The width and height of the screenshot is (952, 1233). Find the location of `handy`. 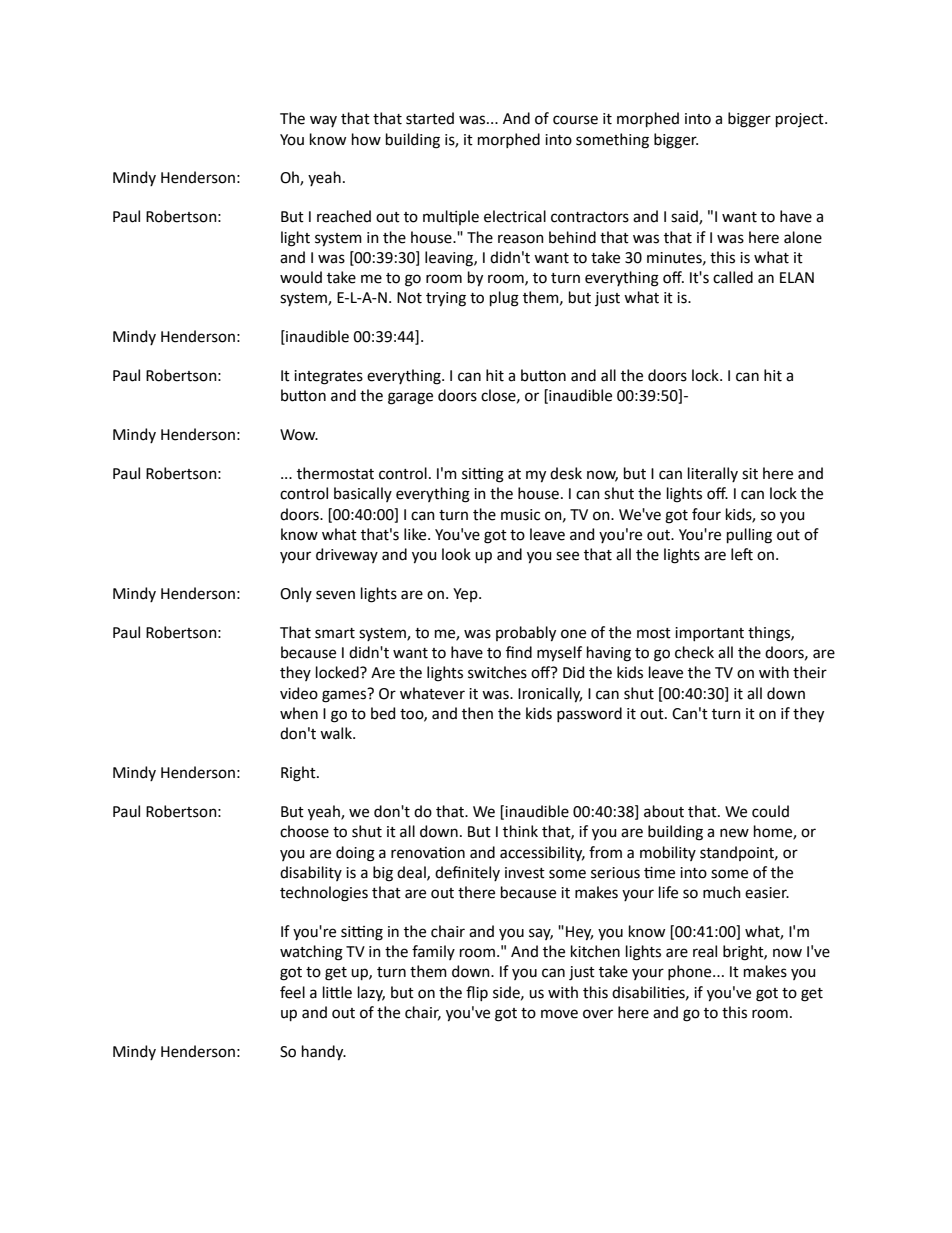

handy is located at coordinates (324, 1053).
